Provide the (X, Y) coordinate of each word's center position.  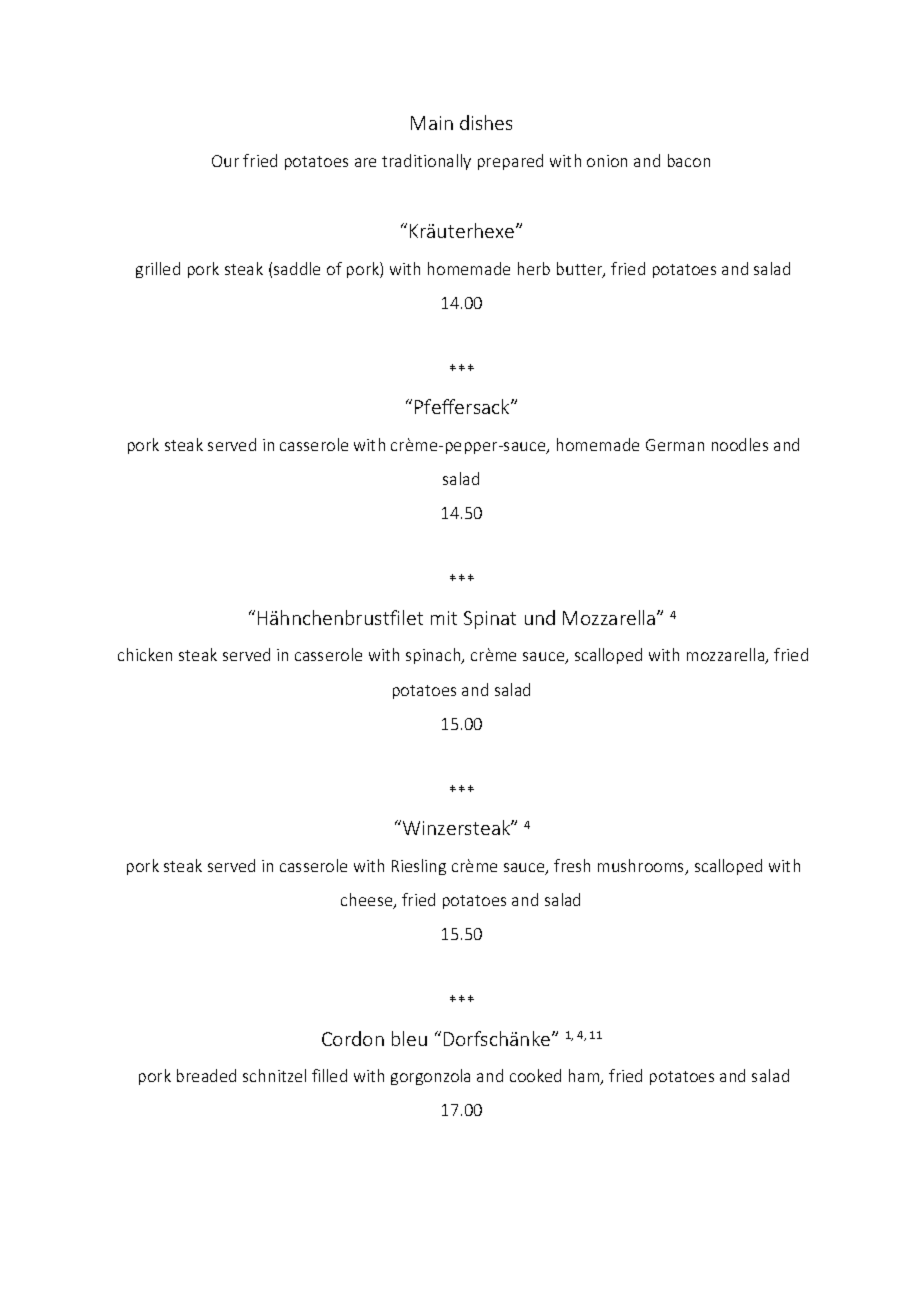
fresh (572, 865)
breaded (206, 1075)
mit (444, 618)
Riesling (419, 867)
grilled (158, 270)
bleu (409, 1038)
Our (225, 161)
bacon (689, 160)
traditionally (426, 162)
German (675, 445)
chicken (145, 654)
